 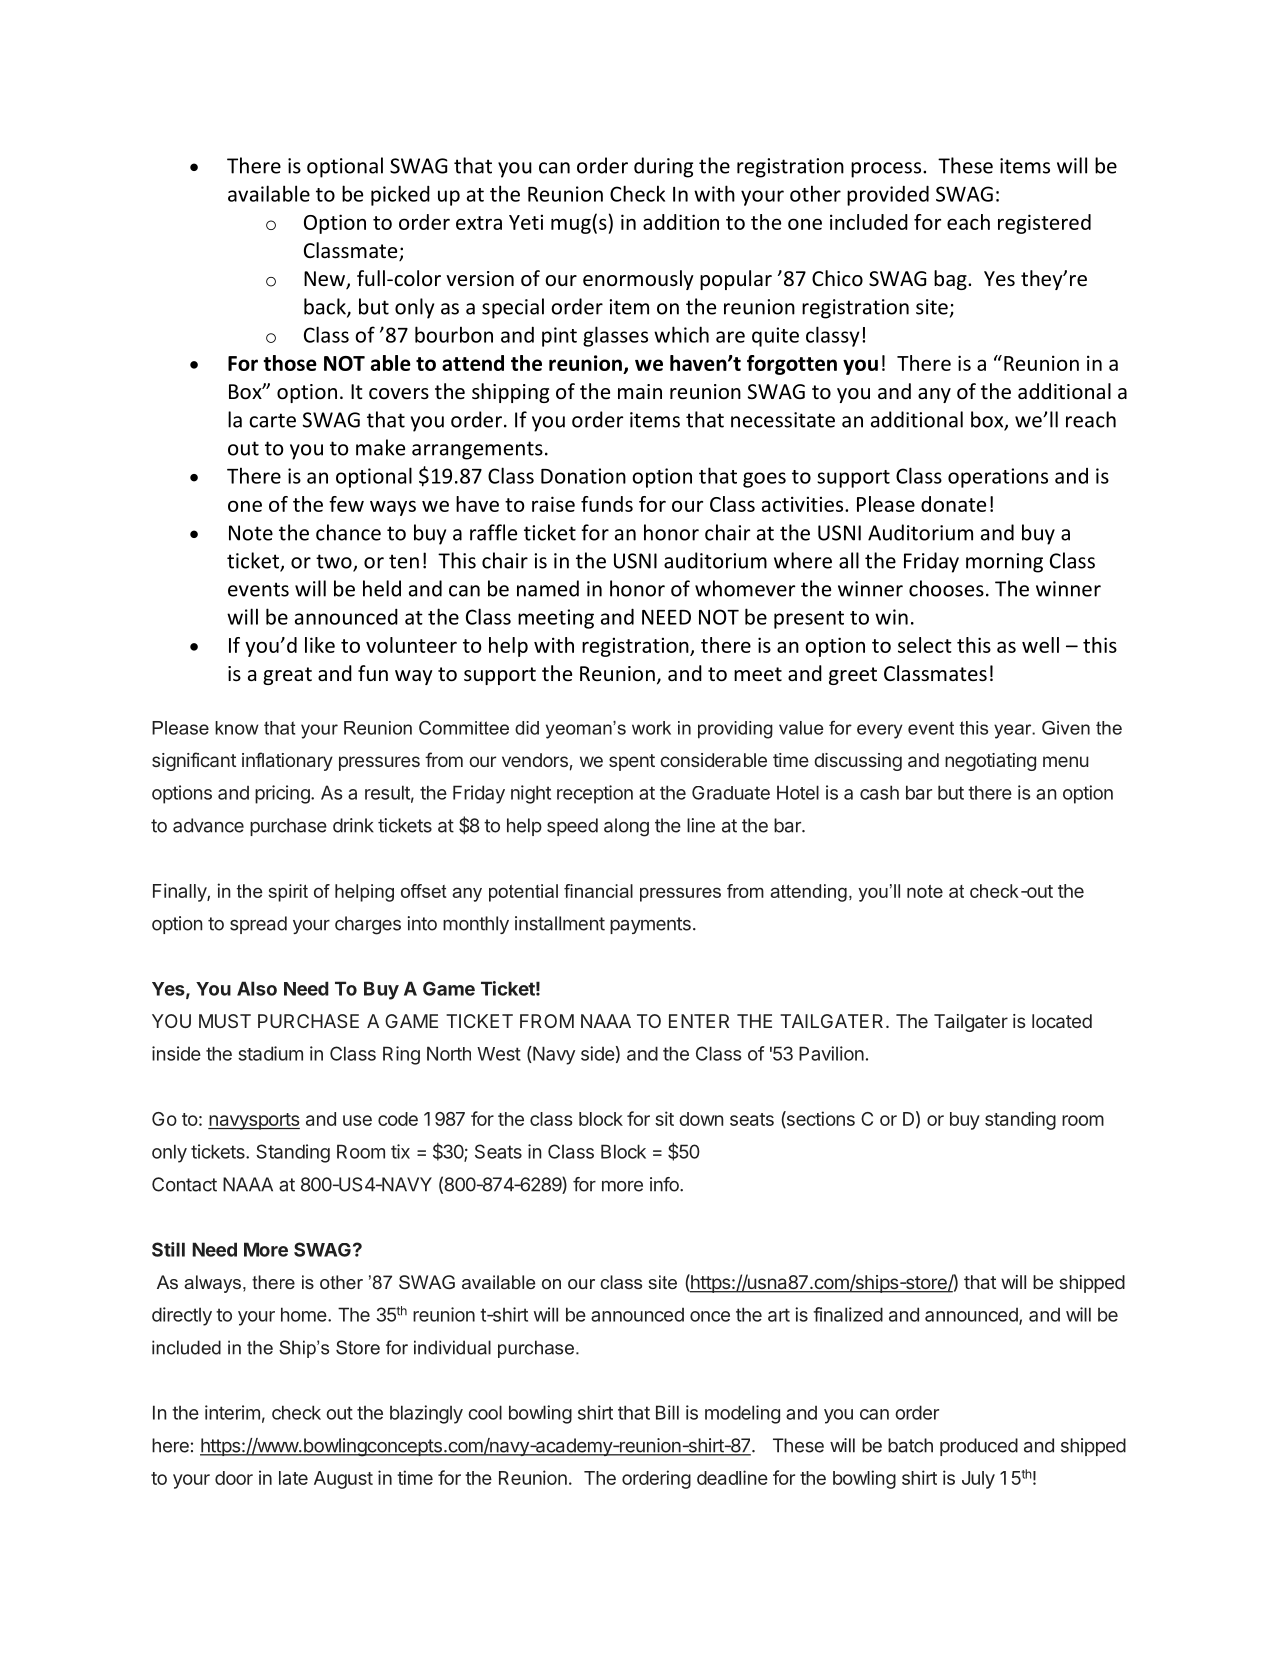 What do you see at coordinates (888, 195) in the screenshot?
I see `provided` at bounding box center [888, 195].
